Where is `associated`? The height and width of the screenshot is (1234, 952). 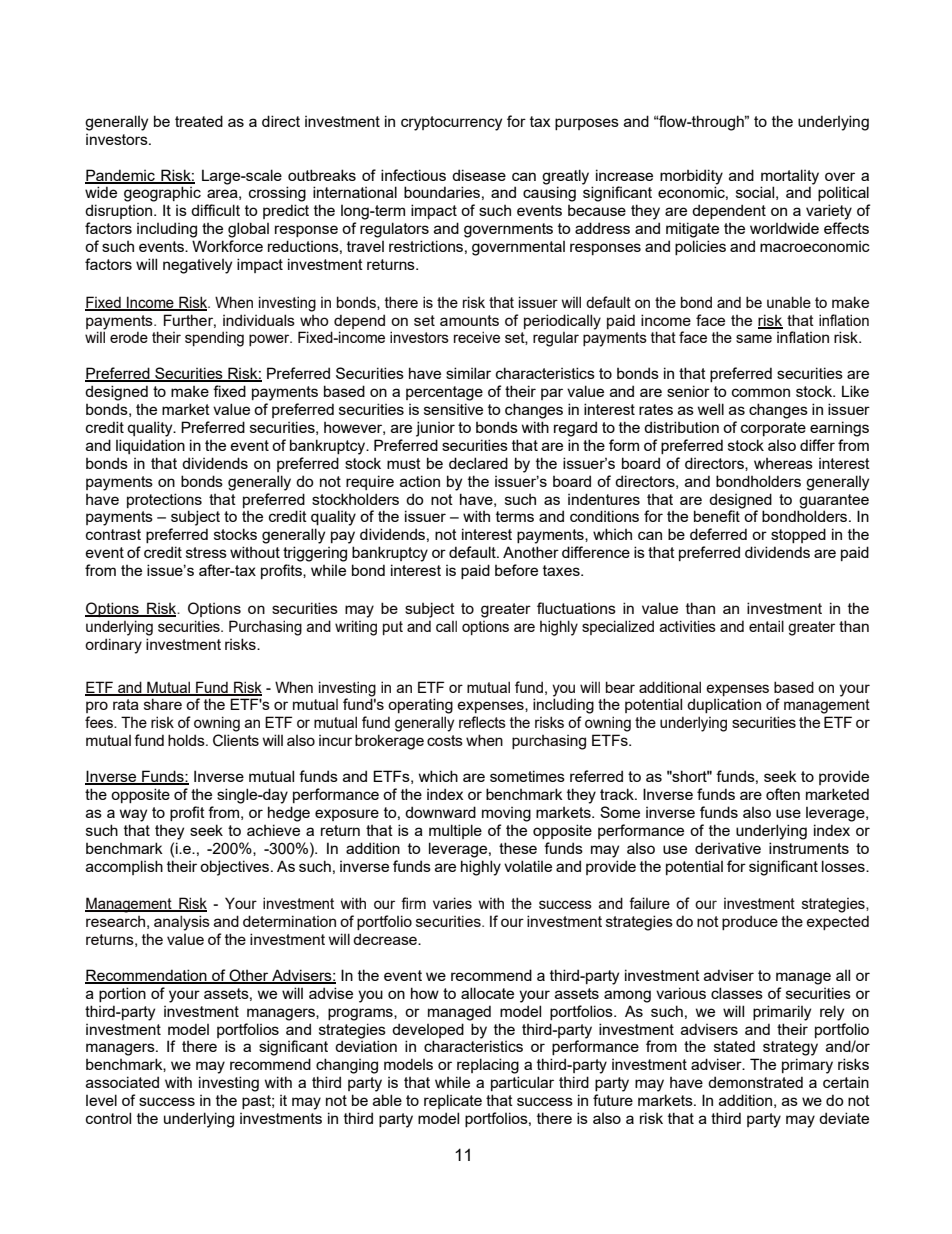
associated is located at coordinates (122, 1082).
